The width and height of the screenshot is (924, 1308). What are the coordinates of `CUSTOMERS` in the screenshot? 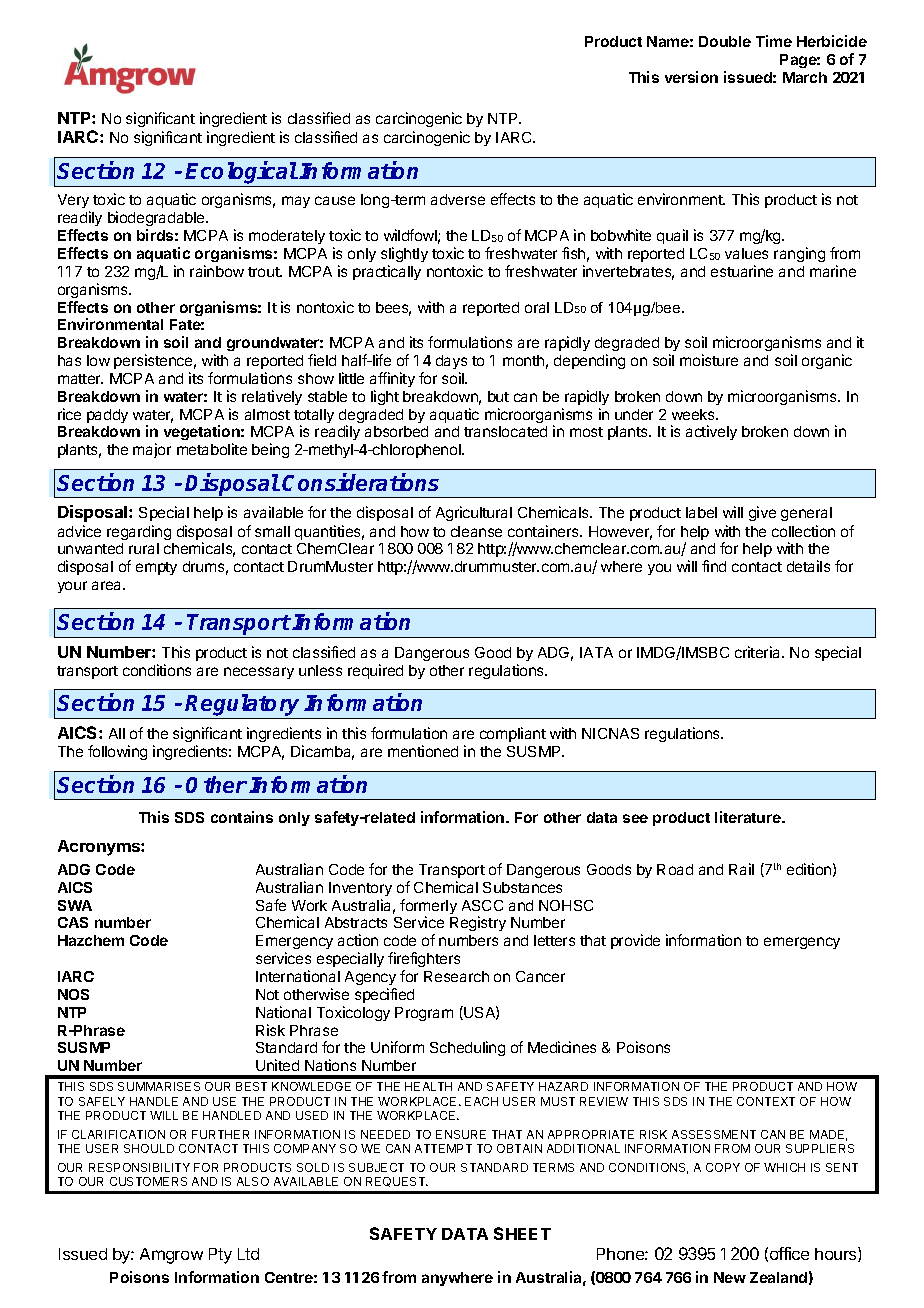 It's located at (148, 1181).
